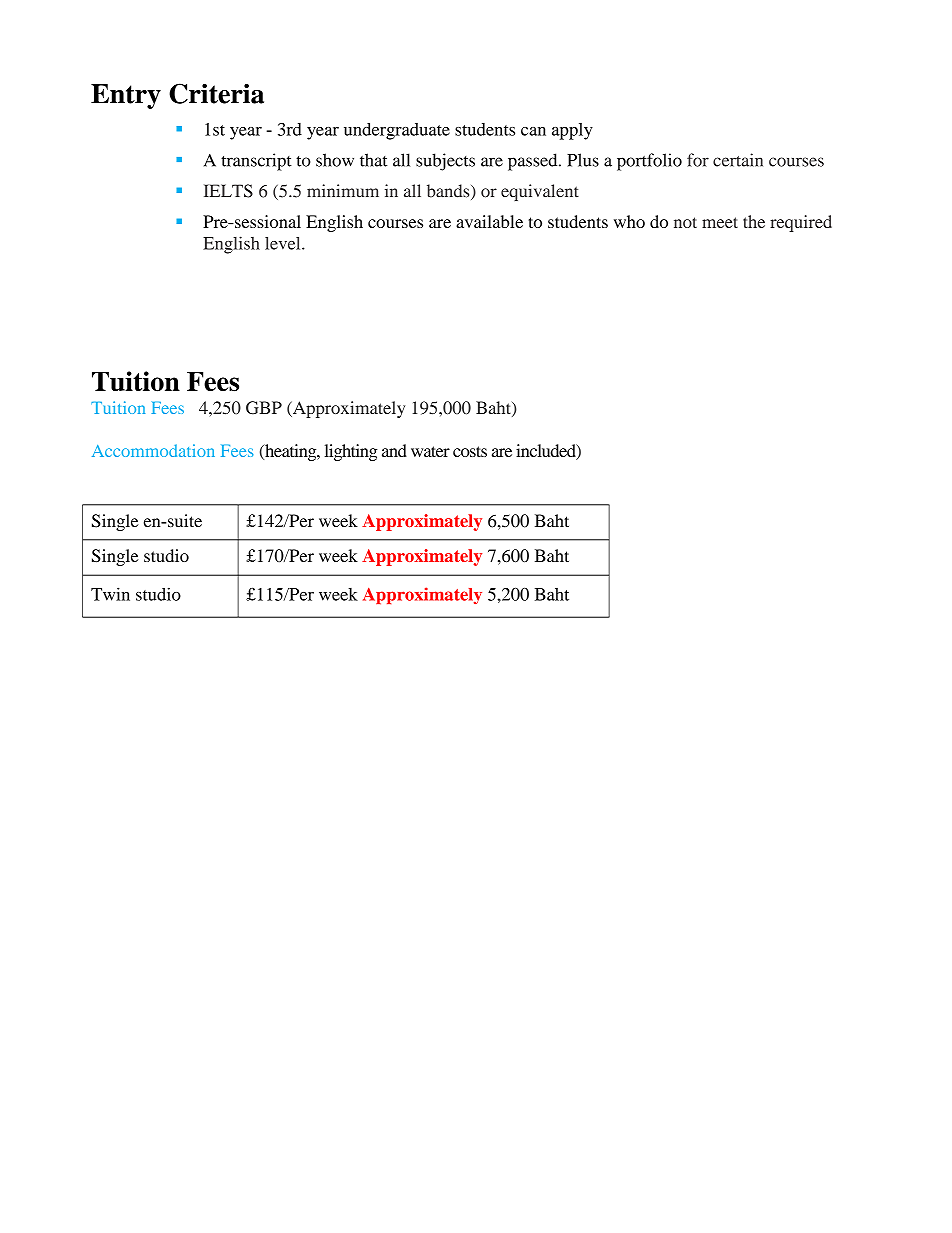 This document has width=952, height=1233. Describe the element at coordinates (110, 594) in the document. I see `Twin` at that location.
